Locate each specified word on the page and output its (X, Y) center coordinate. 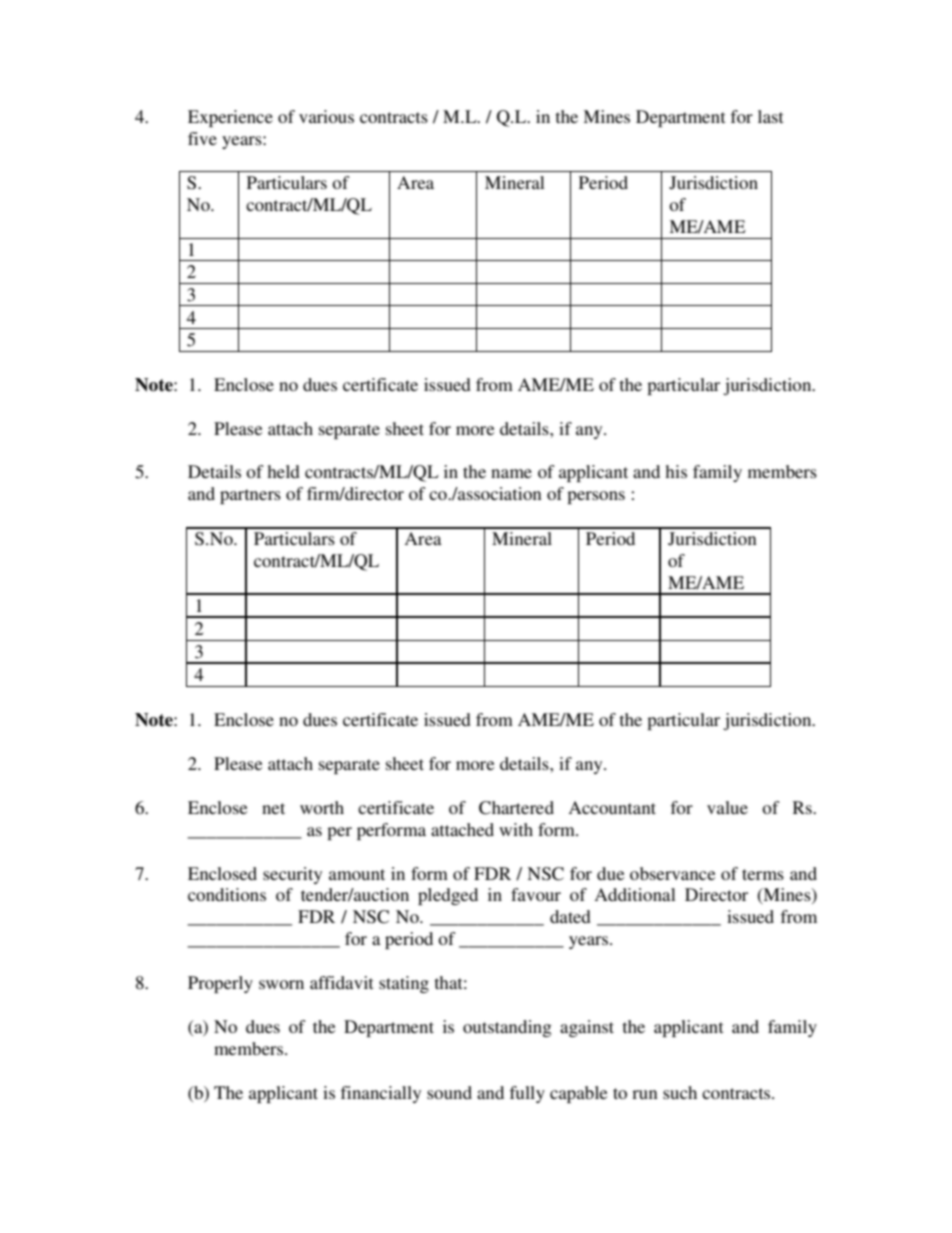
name (511, 473)
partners (250, 496)
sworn (281, 984)
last (770, 116)
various (326, 116)
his (676, 471)
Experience (230, 118)
